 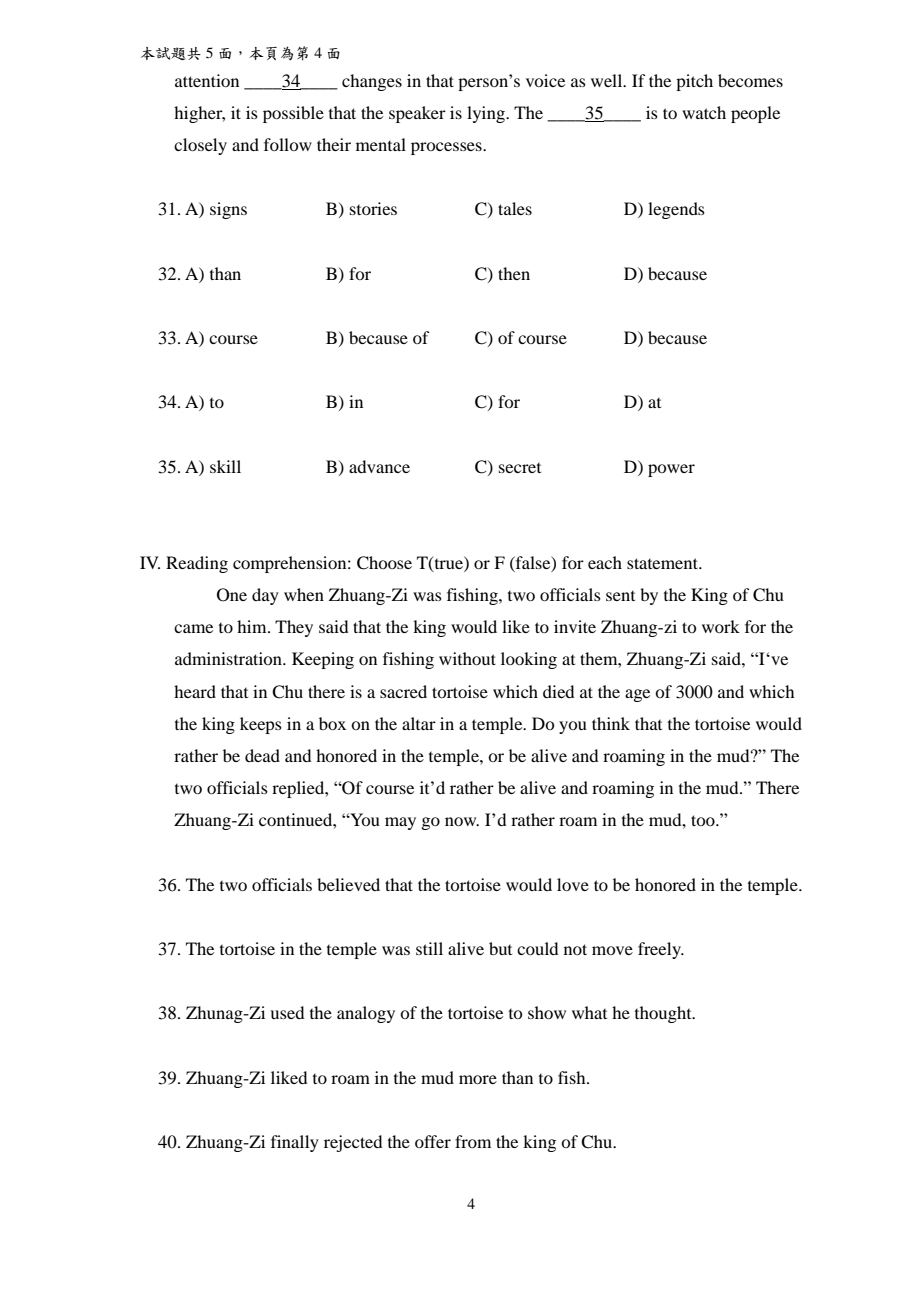 I want to click on thought, so click(x=664, y=1014).
